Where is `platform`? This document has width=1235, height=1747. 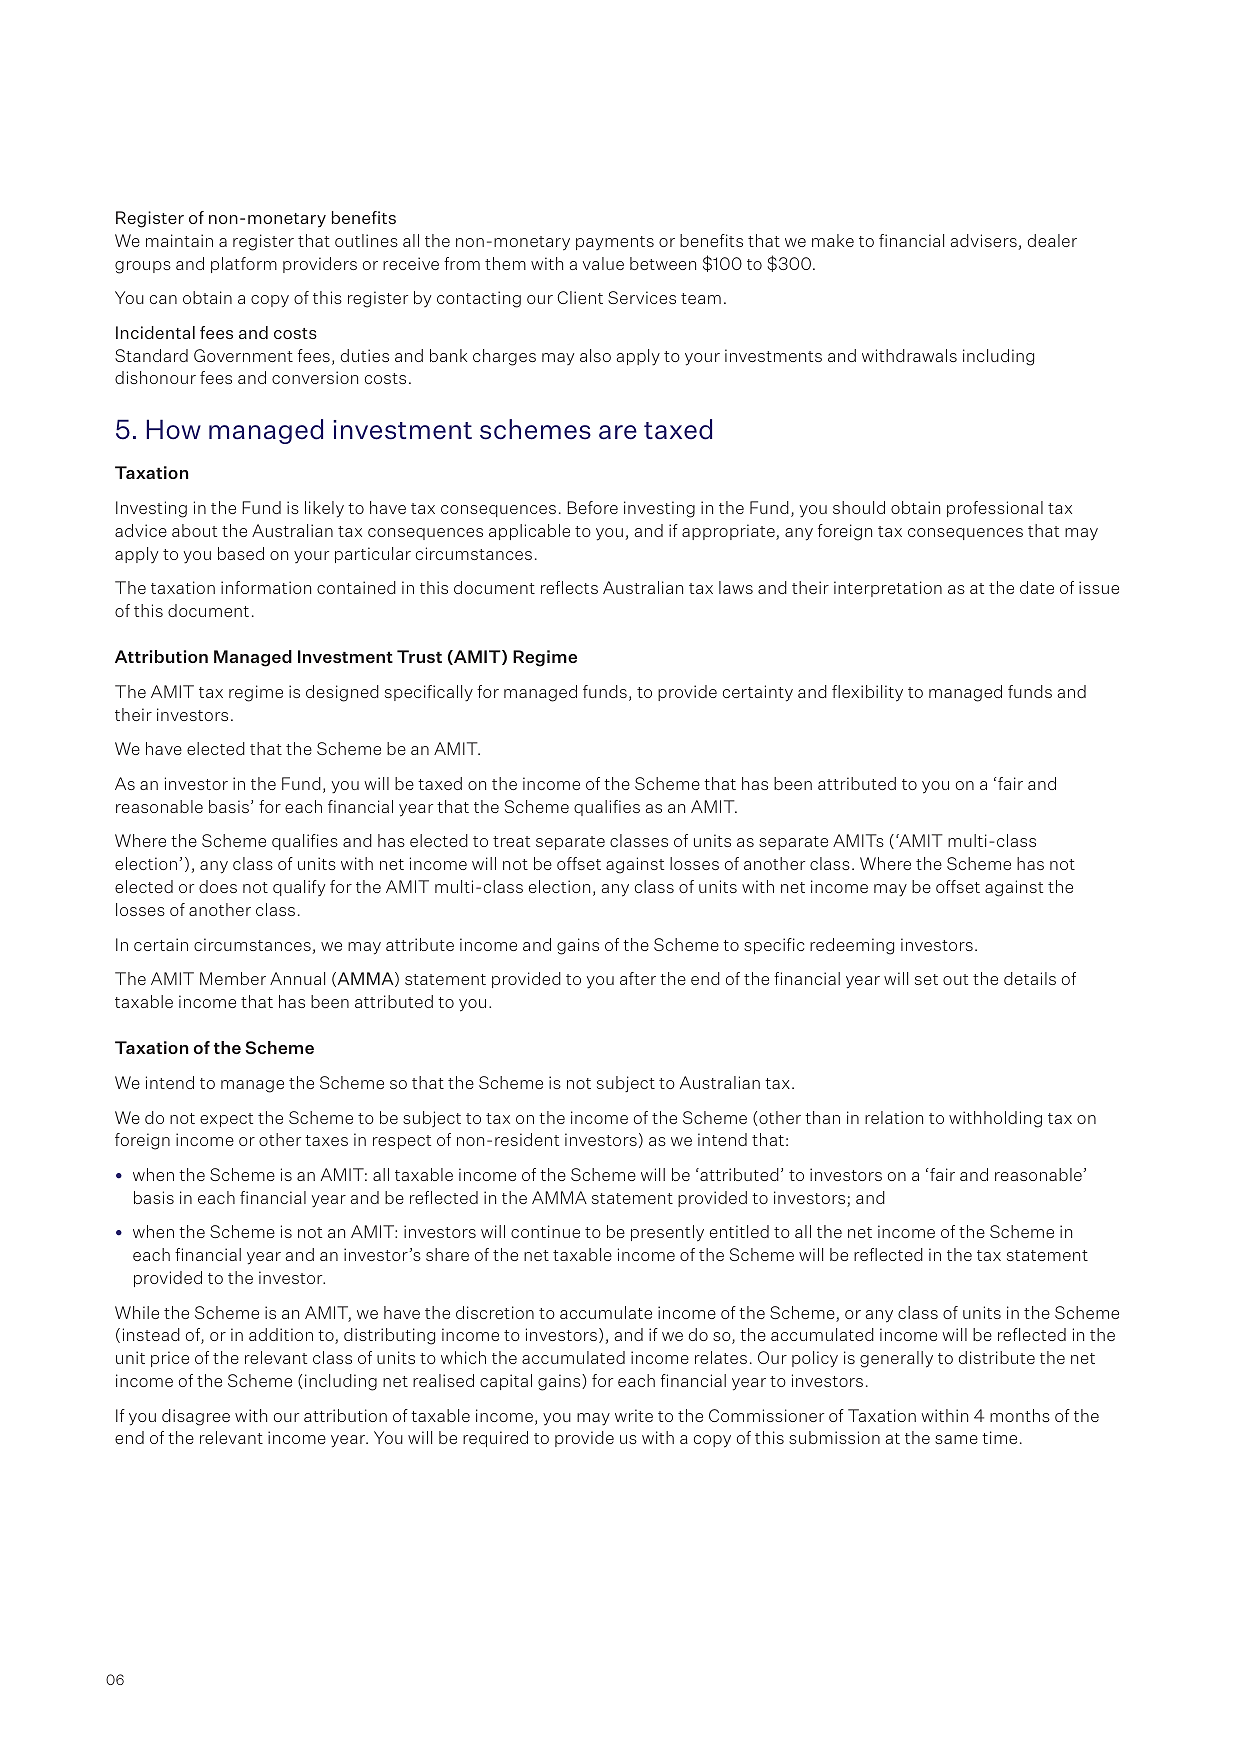
platform is located at coordinates (244, 265).
